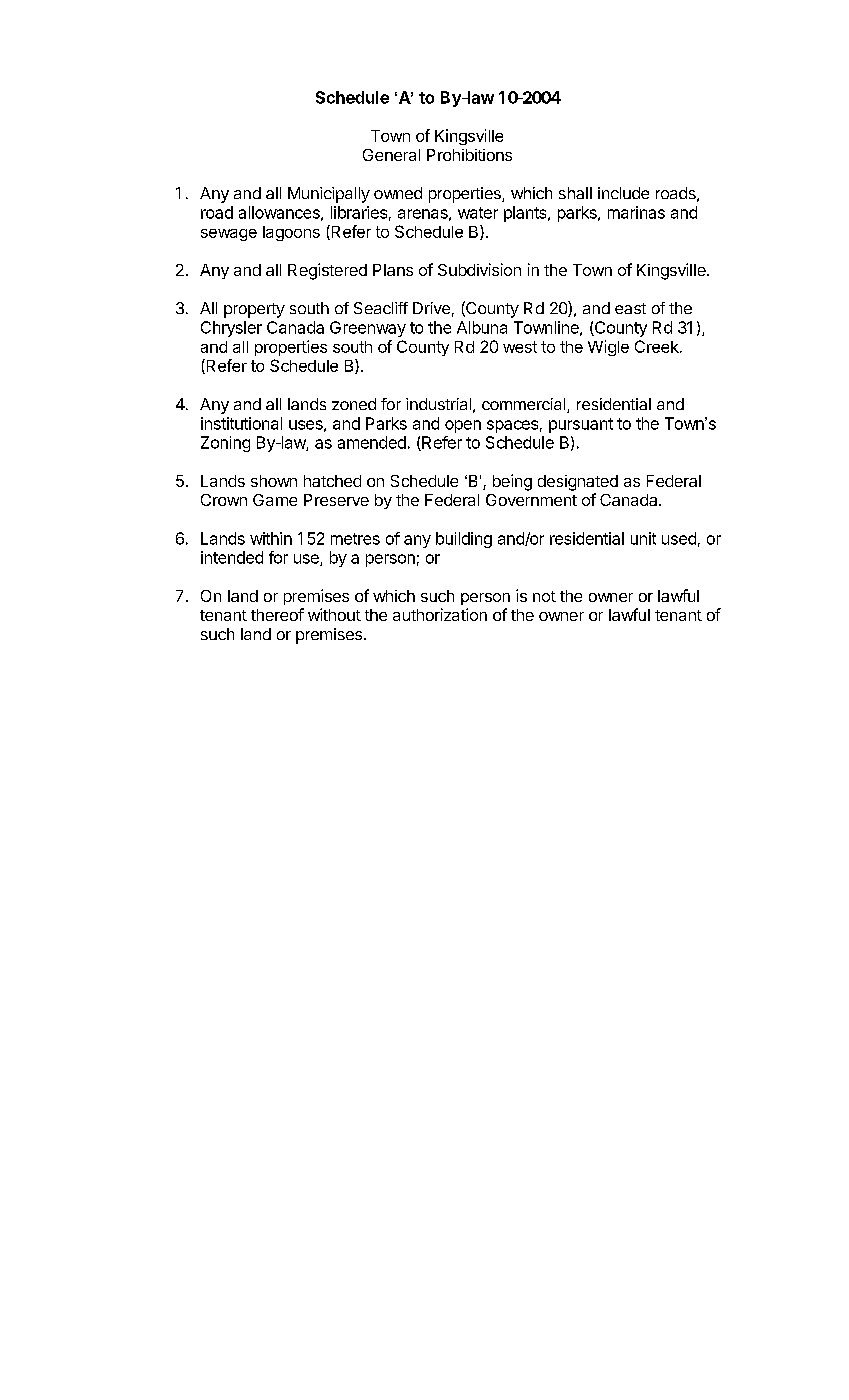 The width and height of the page is (849, 1400). I want to click on industrial, so click(438, 404).
